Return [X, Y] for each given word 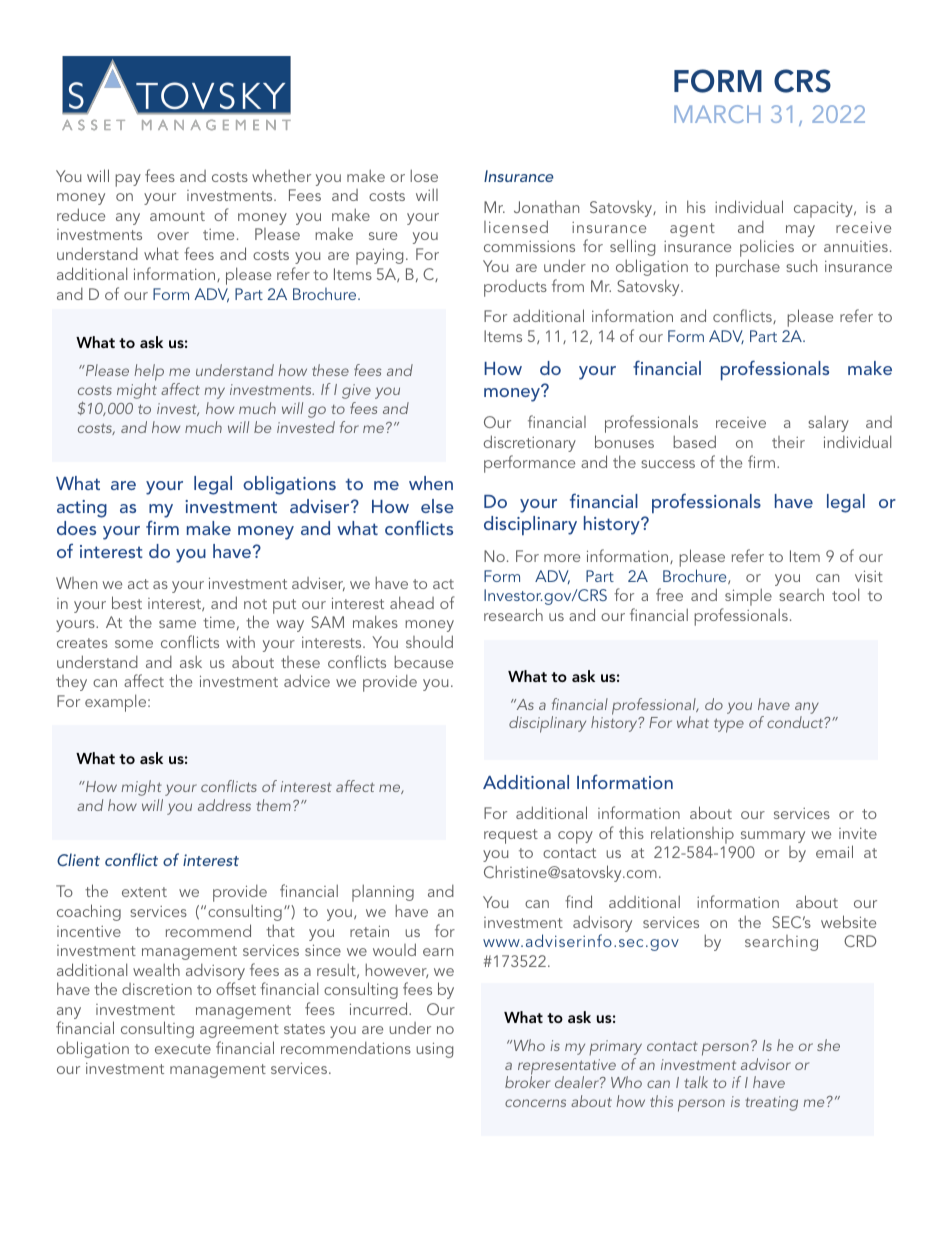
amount [177, 216]
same [177, 624]
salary [828, 423]
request [511, 836]
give [356, 391]
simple [747, 598]
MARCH [717, 114]
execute [183, 1049]
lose [424, 175]
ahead [412, 602]
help [149, 374]
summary [773, 837]
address [224, 805]
